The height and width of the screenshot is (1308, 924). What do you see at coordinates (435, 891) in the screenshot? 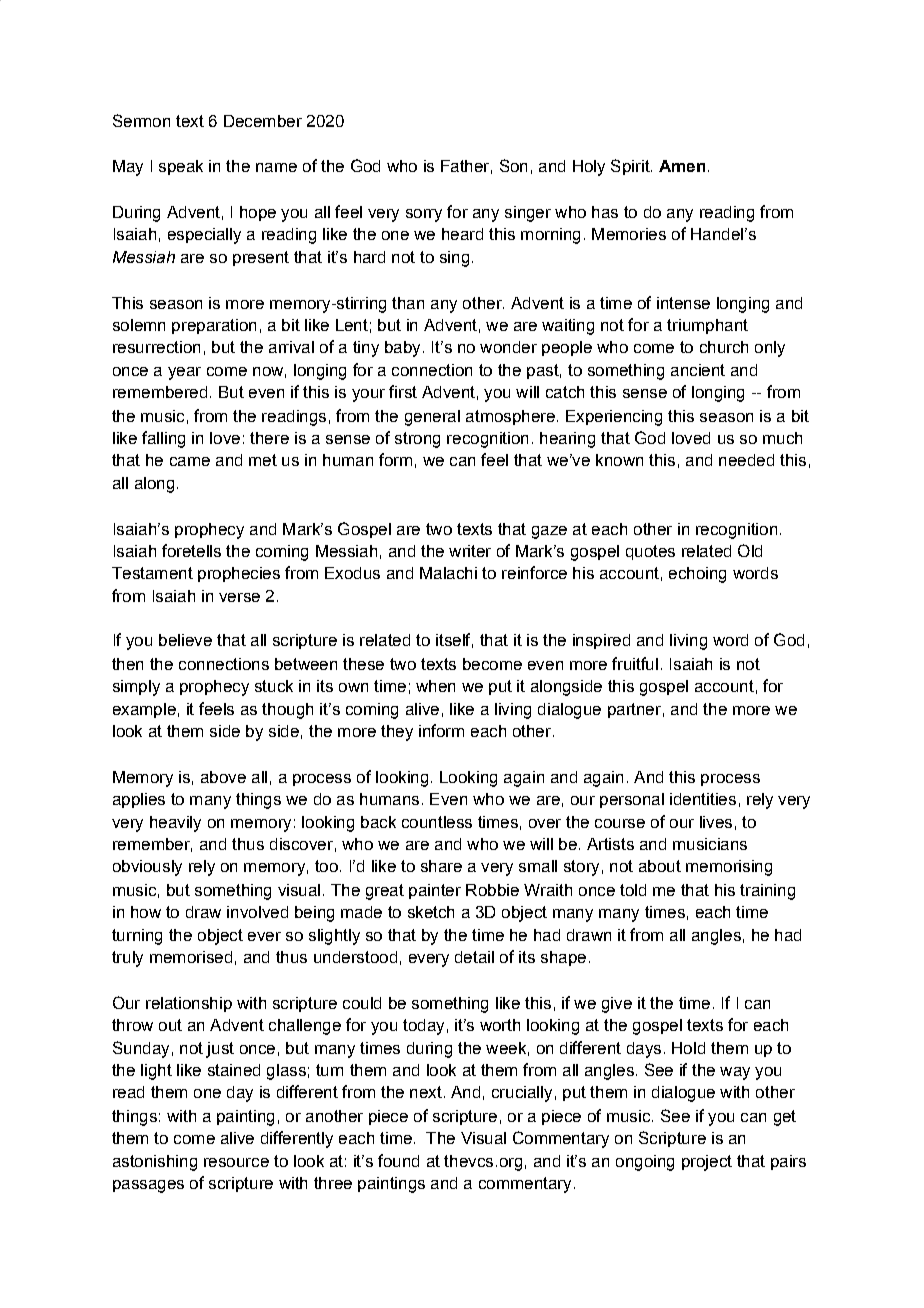
I see `painter` at bounding box center [435, 891].
